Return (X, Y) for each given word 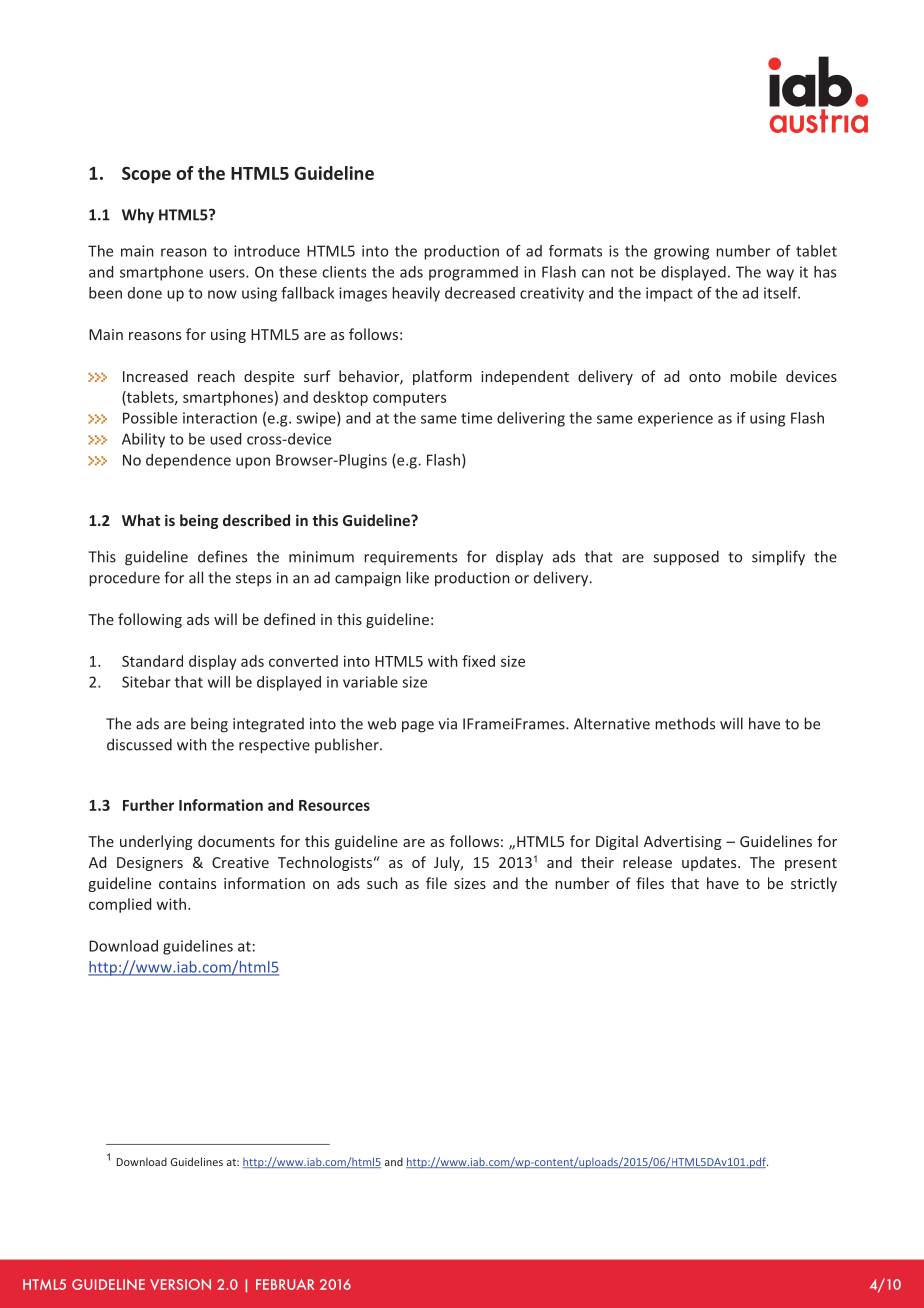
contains (187, 883)
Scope (146, 175)
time (476, 418)
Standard (152, 661)
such (382, 883)
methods (685, 723)
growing (681, 252)
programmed (473, 273)
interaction (220, 418)
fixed (478, 661)
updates (710, 863)
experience (675, 419)
